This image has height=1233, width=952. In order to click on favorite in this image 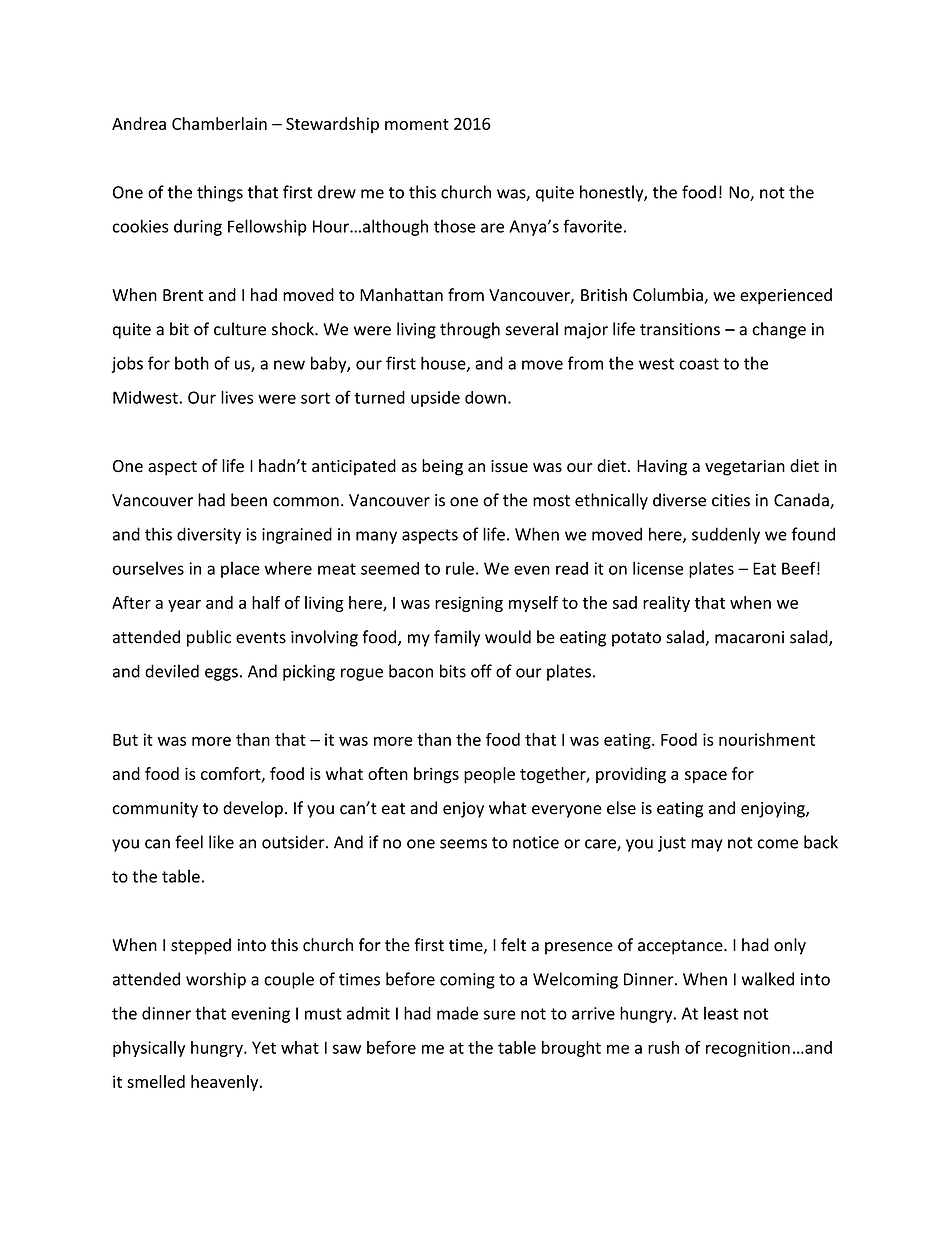, I will do `click(592, 226)`.
